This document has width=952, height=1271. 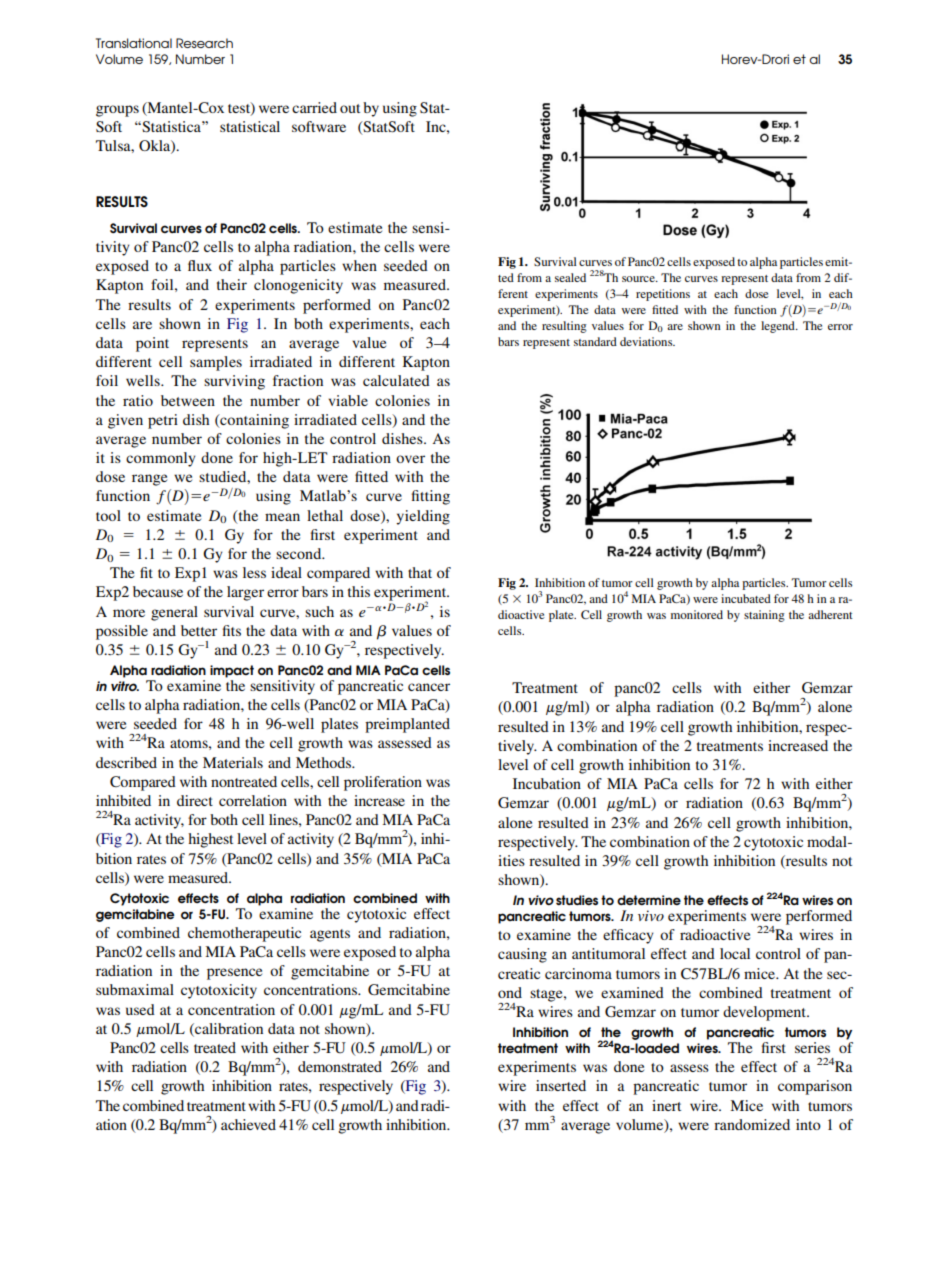 What do you see at coordinates (752, 1124) in the document?
I see `randomized` at bounding box center [752, 1124].
